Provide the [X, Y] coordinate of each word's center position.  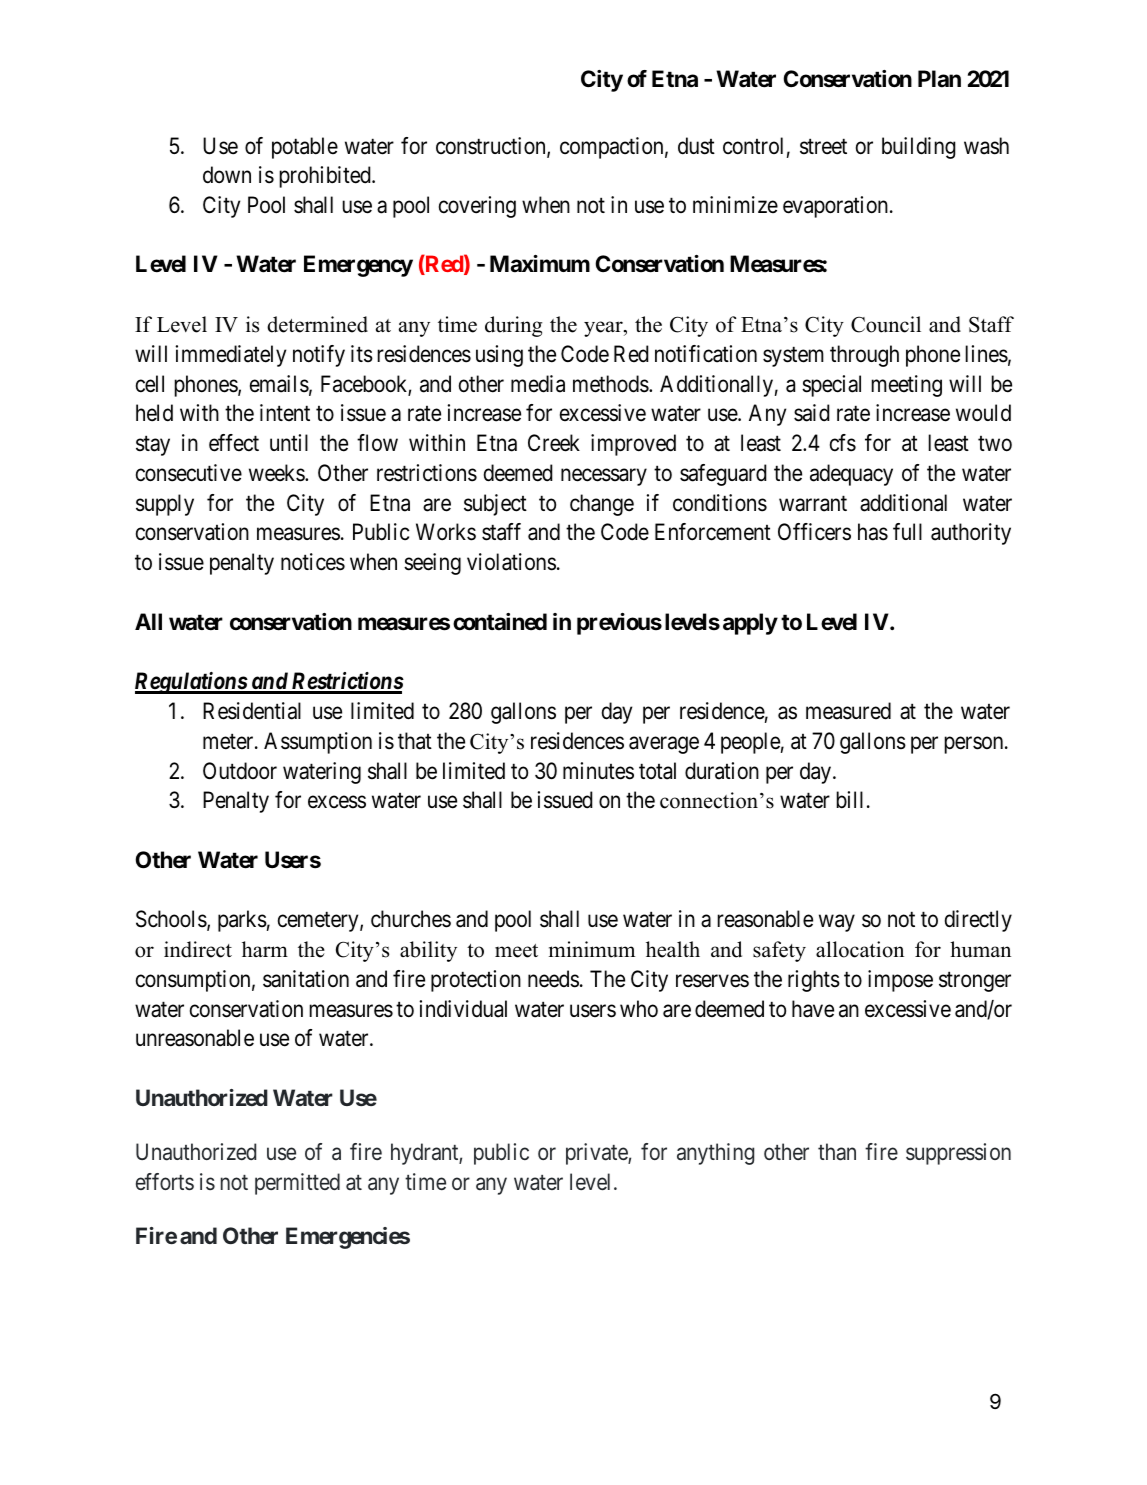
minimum [592, 949]
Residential [252, 711]
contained [500, 622]
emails [279, 384]
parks [242, 921]
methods [611, 384]
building [919, 148]
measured [848, 711]
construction [492, 147]
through [864, 356]
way [837, 923]
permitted [297, 1184]
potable [305, 148]
